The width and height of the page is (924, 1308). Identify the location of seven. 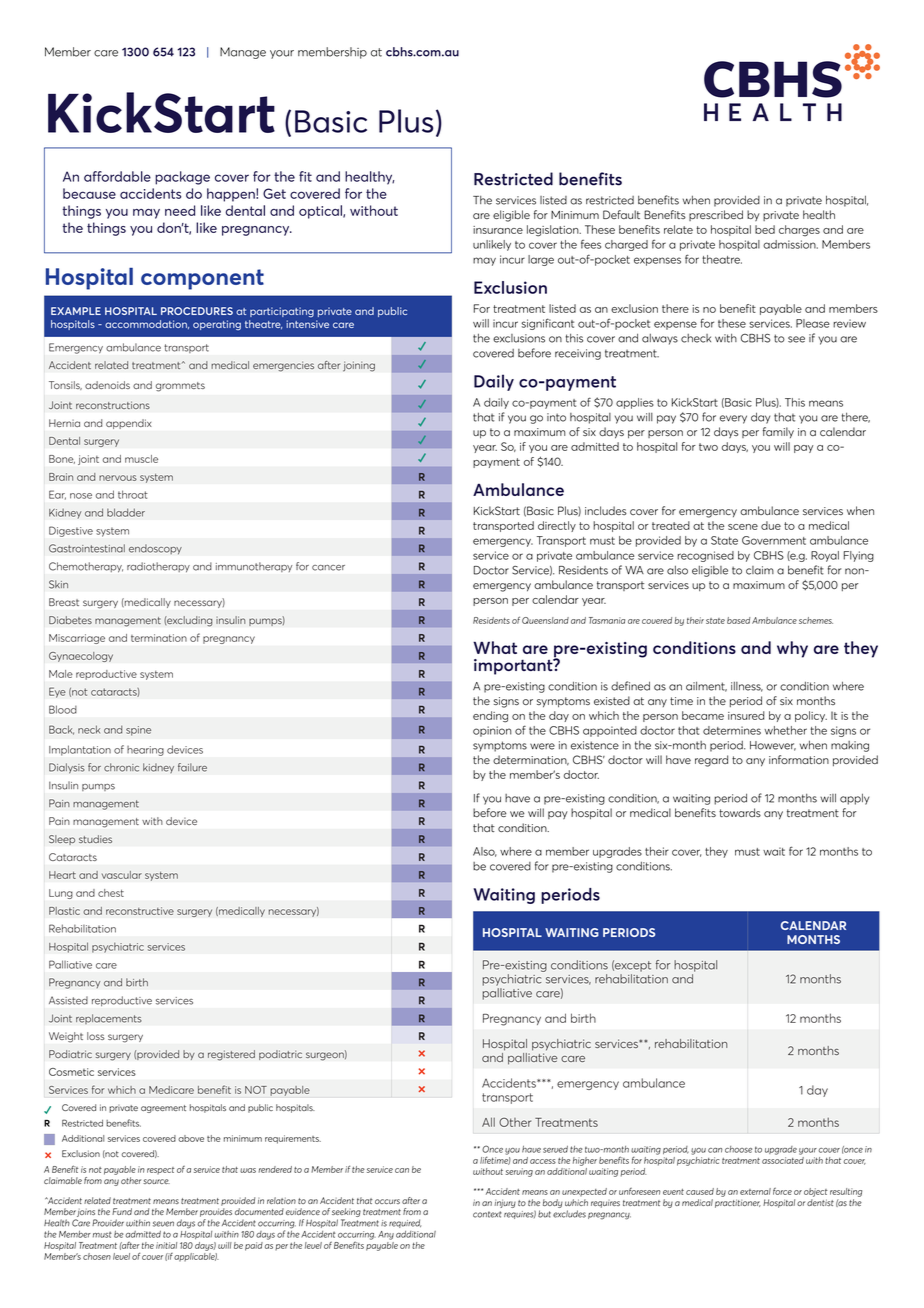
(163, 1224).
